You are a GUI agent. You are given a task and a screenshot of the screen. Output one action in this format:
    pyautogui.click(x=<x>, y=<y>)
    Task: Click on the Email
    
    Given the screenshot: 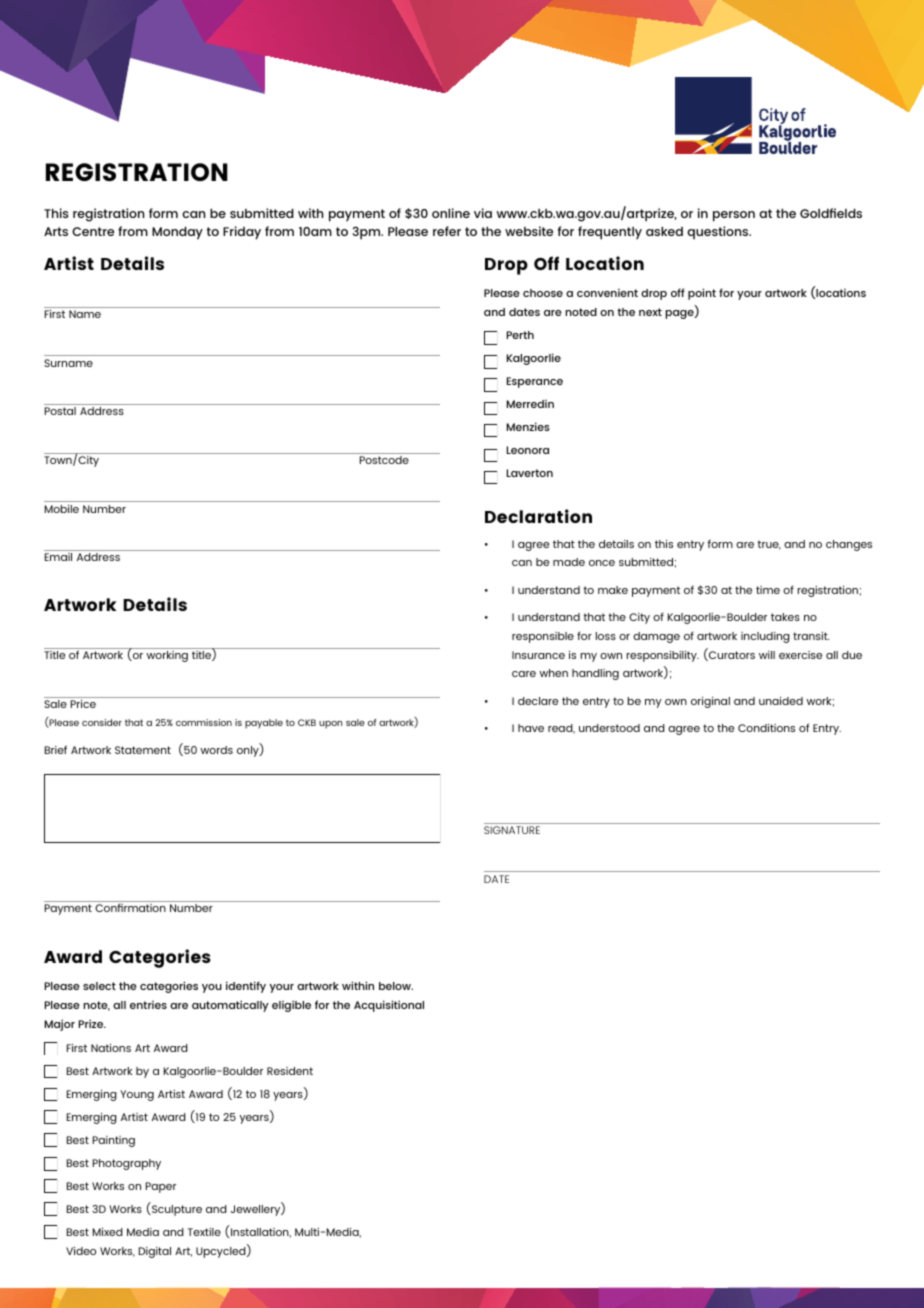 What is the action you would take?
    pyautogui.click(x=58, y=557)
